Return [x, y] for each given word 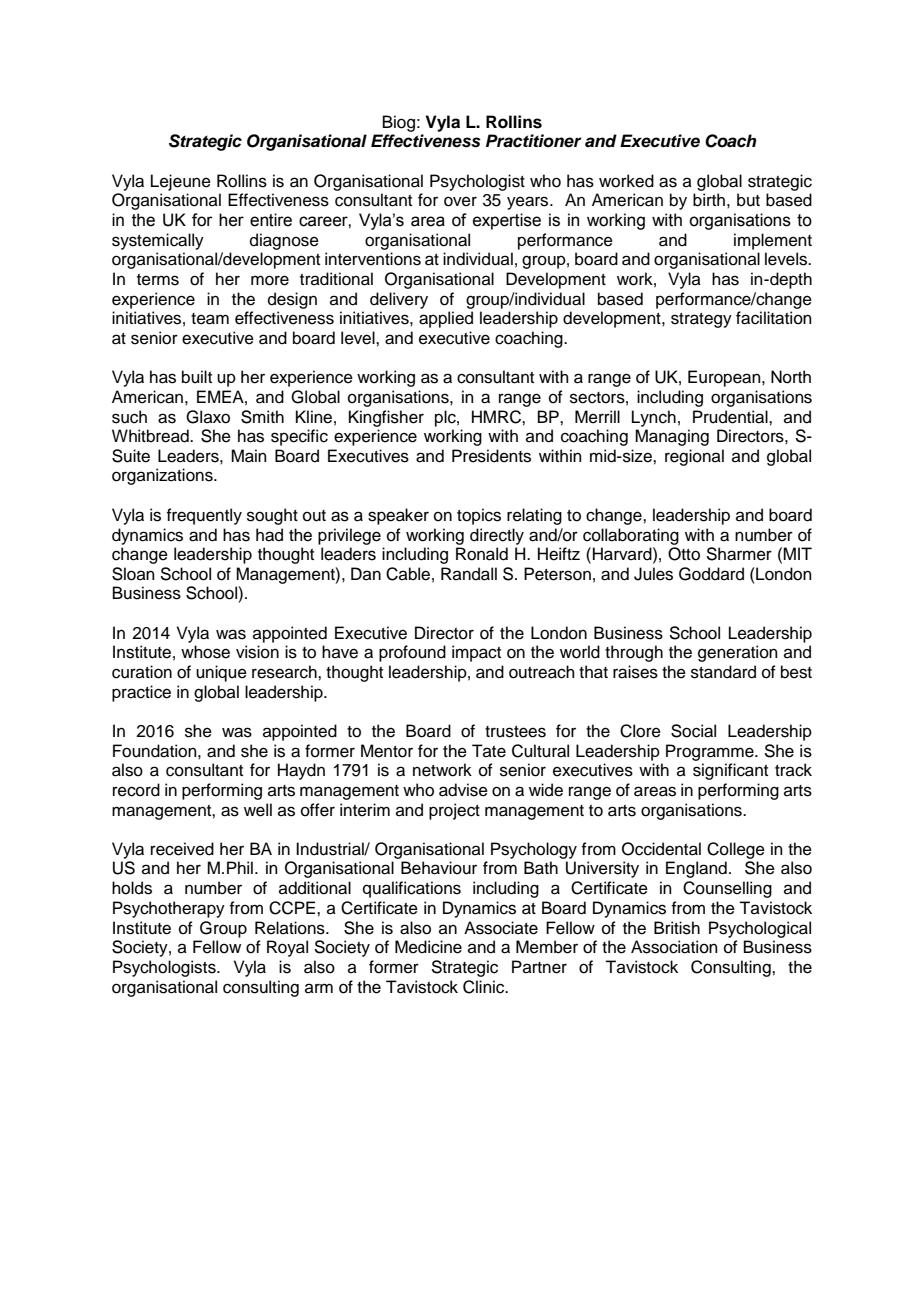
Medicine [428, 947]
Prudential [731, 417]
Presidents [491, 456]
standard [723, 672]
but [748, 200]
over [460, 201]
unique [221, 673]
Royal [287, 948]
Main [249, 456]
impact [476, 653]
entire [271, 220]
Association [674, 947]
